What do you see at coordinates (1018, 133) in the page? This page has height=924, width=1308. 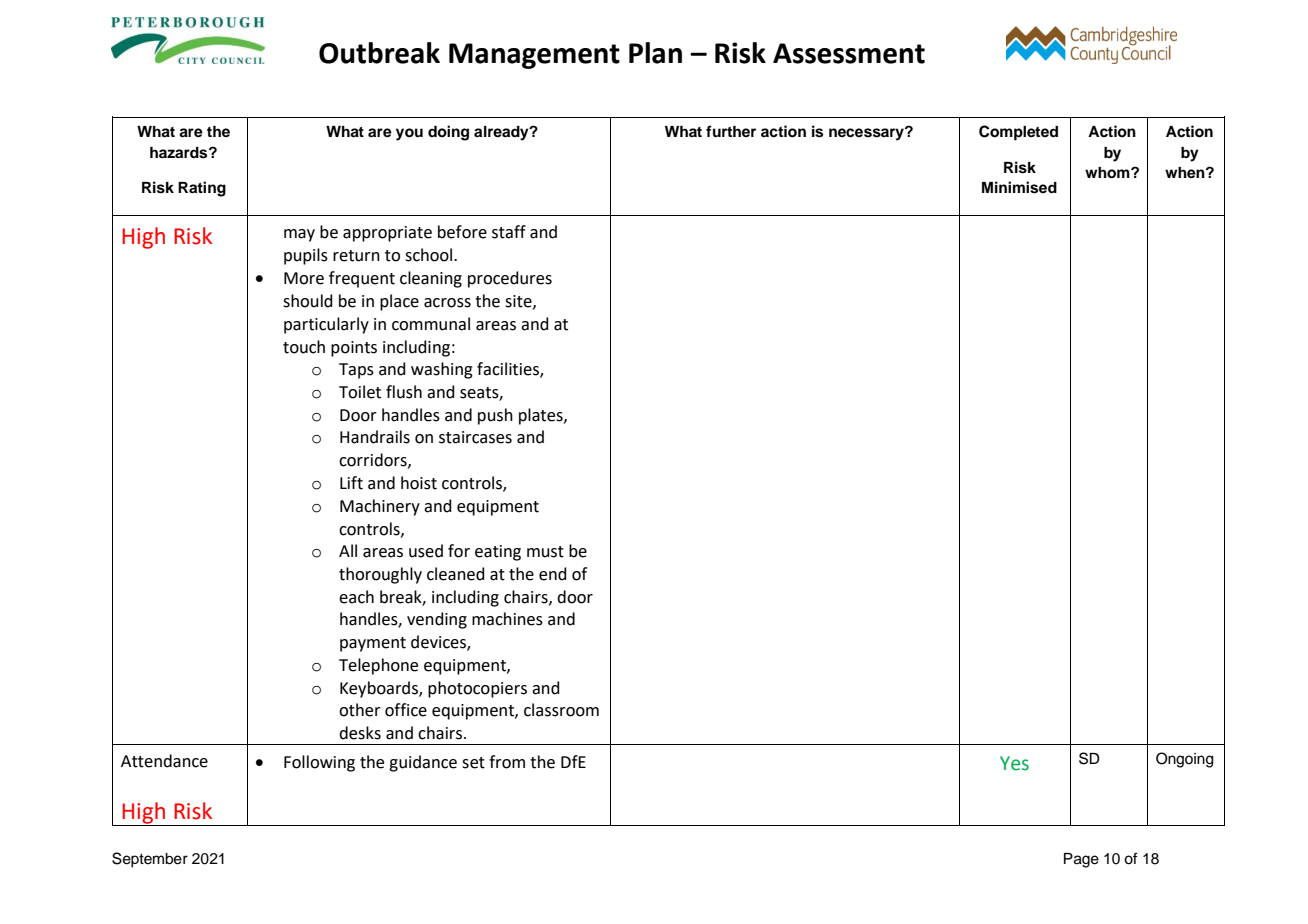 I see `Completed` at bounding box center [1018, 133].
